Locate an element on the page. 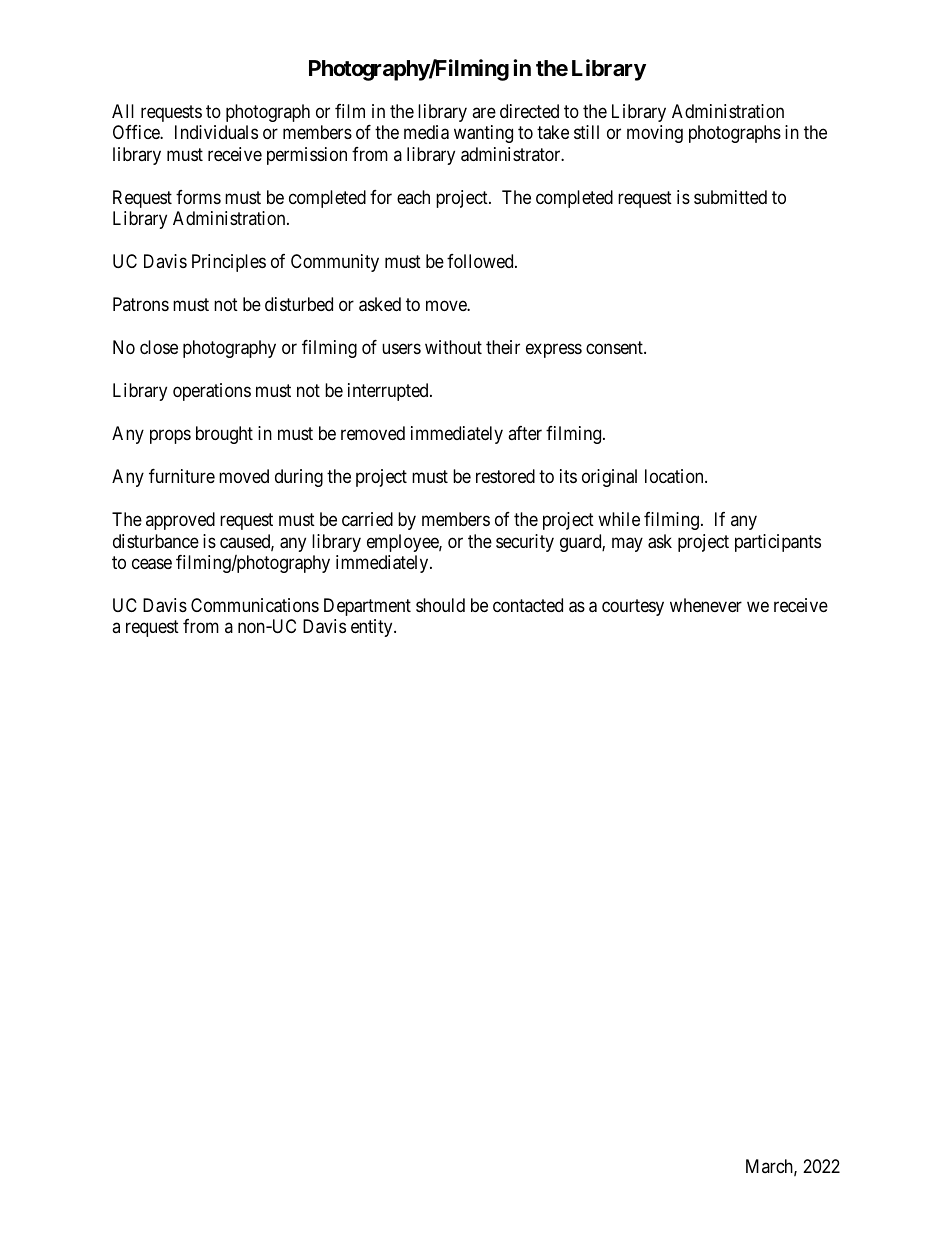  wanting is located at coordinates (483, 134).
